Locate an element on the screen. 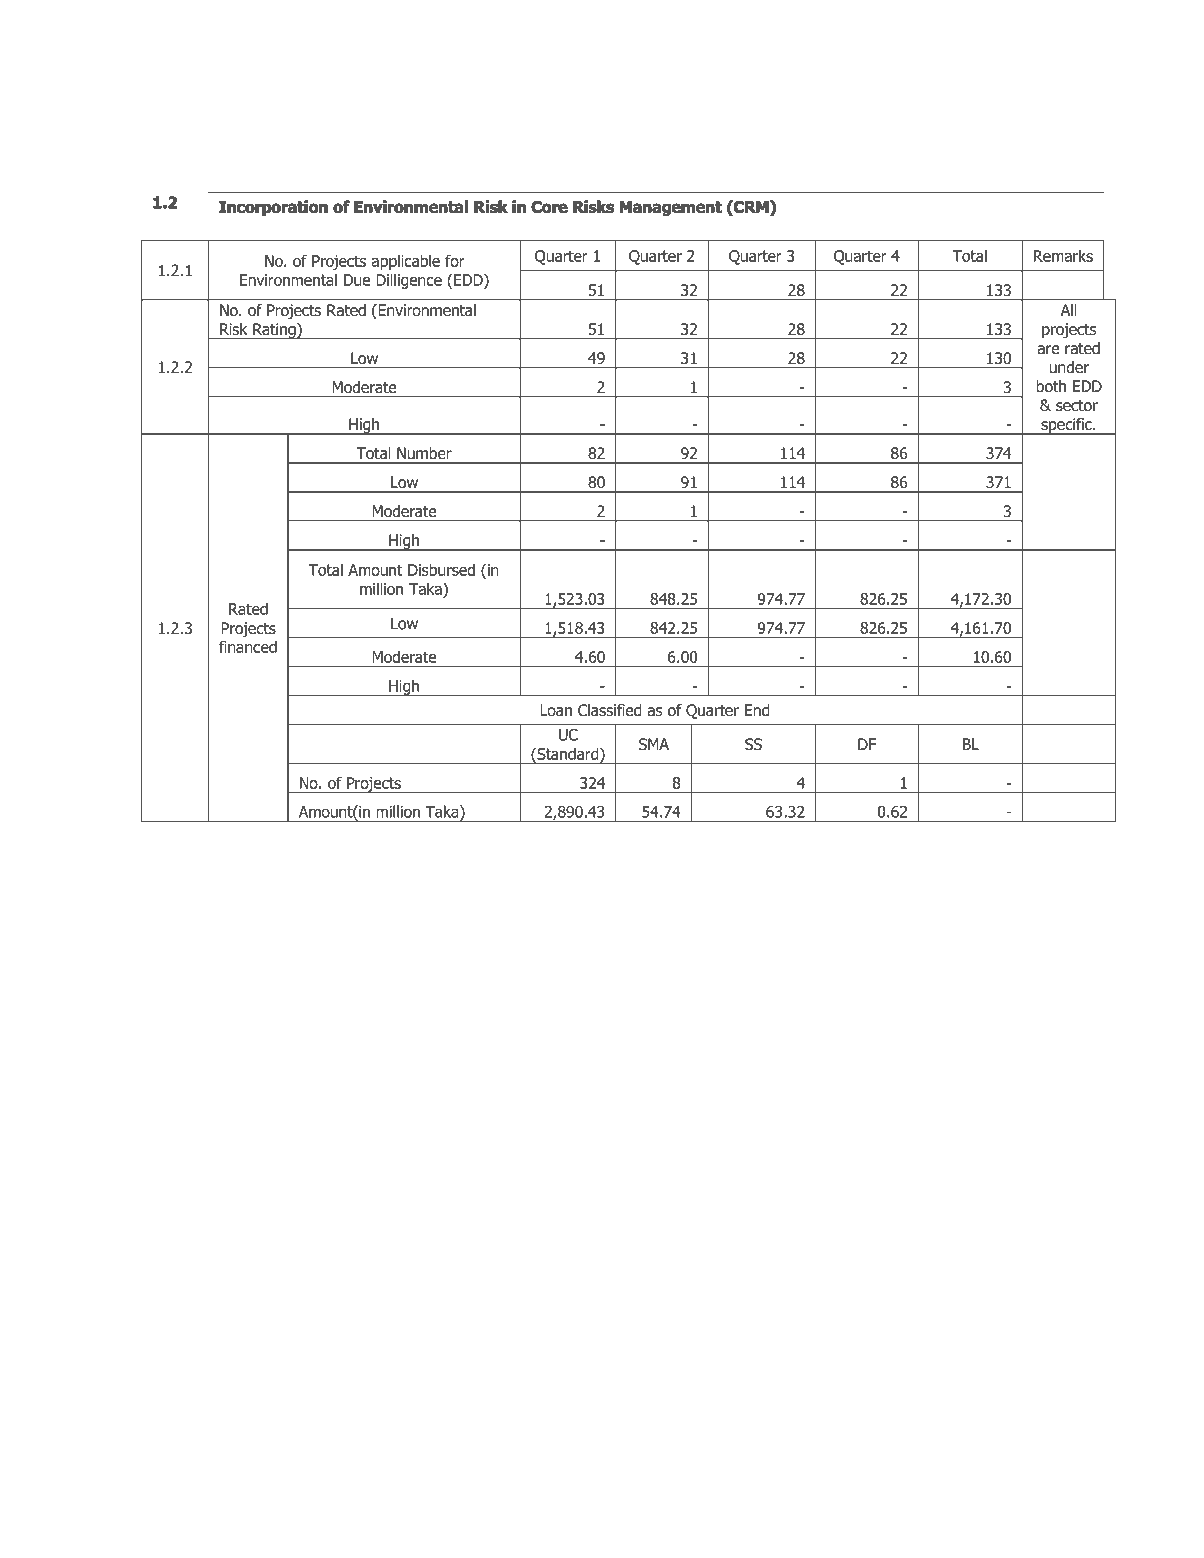 Image resolution: width=1204 pixels, height=1558 pixels. Due is located at coordinates (357, 280).
